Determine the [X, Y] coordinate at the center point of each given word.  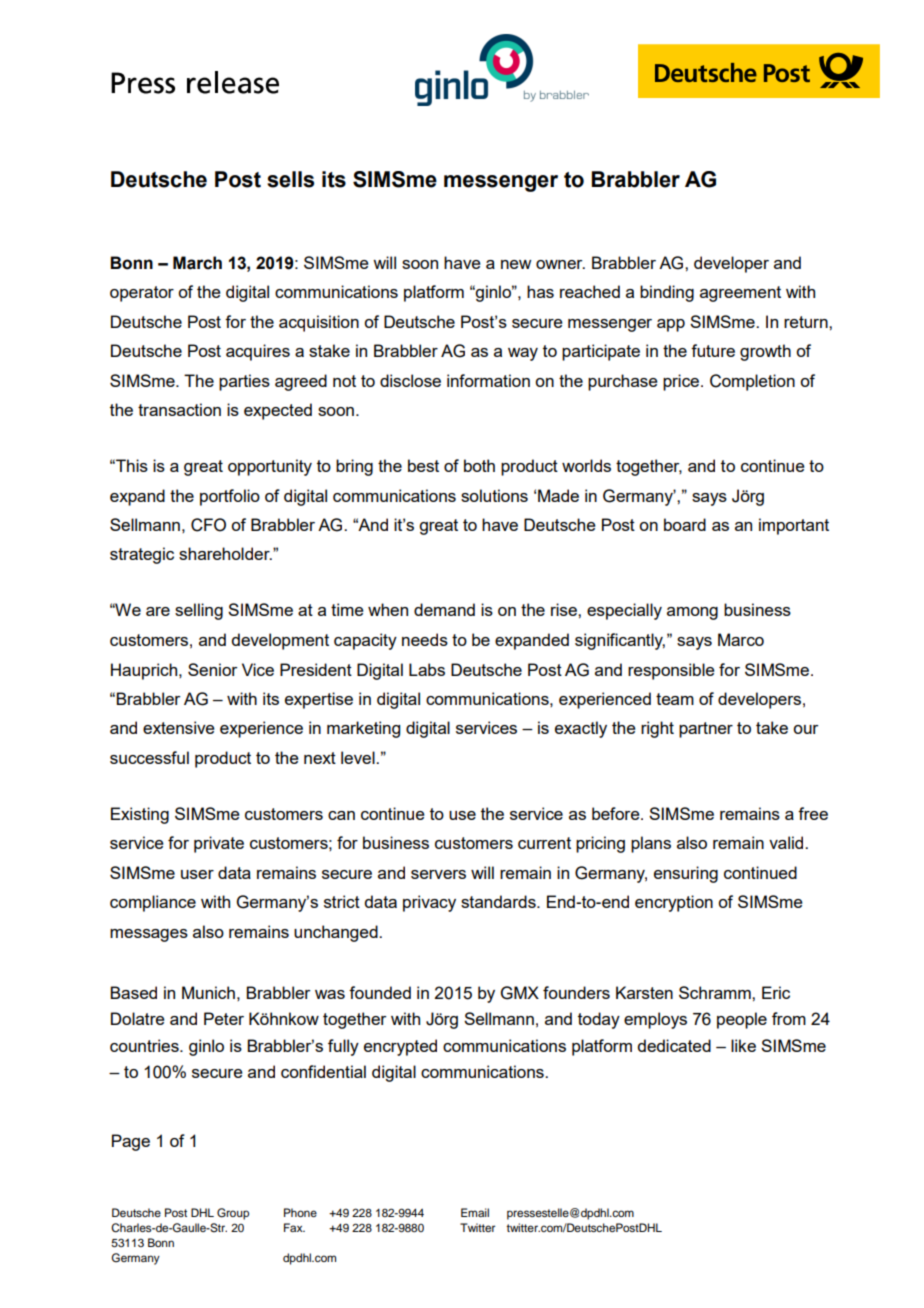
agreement [740, 294]
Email [475, 1212]
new [516, 264]
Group [233, 1214]
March [197, 263]
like [743, 1045]
